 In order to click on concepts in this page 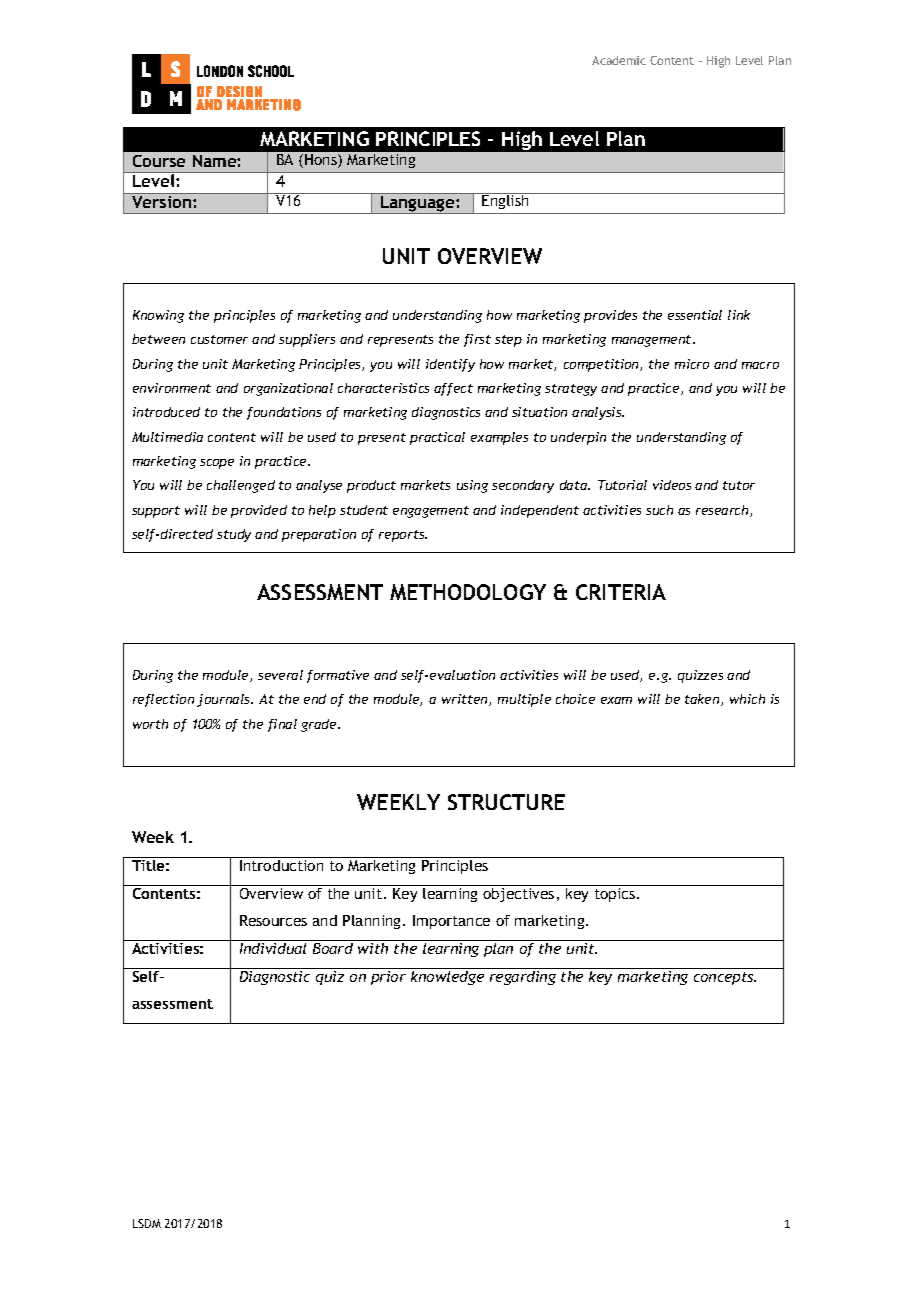, I will do `click(725, 978)`.
